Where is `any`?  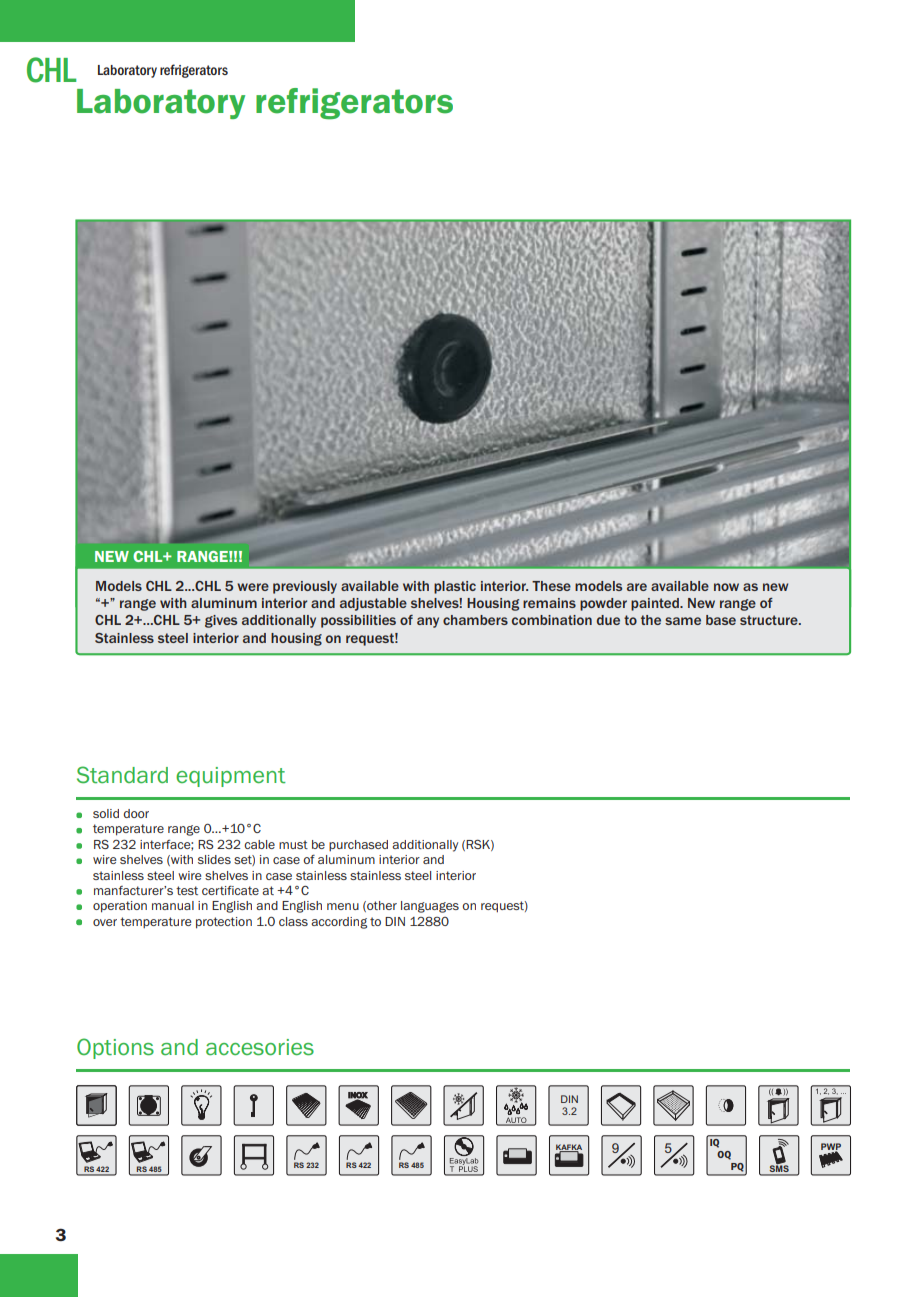
any is located at coordinates (428, 622).
